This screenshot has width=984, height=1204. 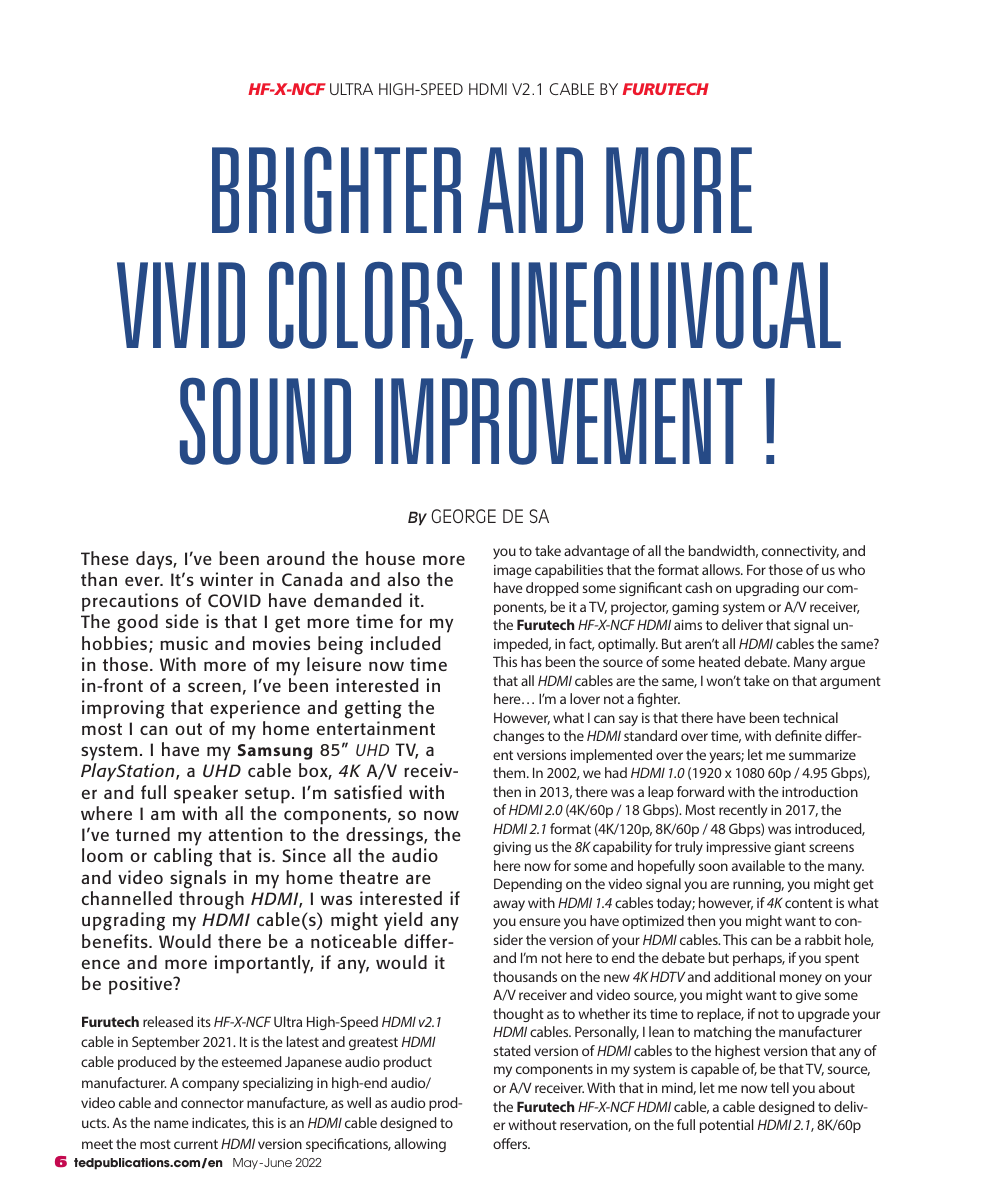 I want to click on name, so click(x=171, y=1124).
